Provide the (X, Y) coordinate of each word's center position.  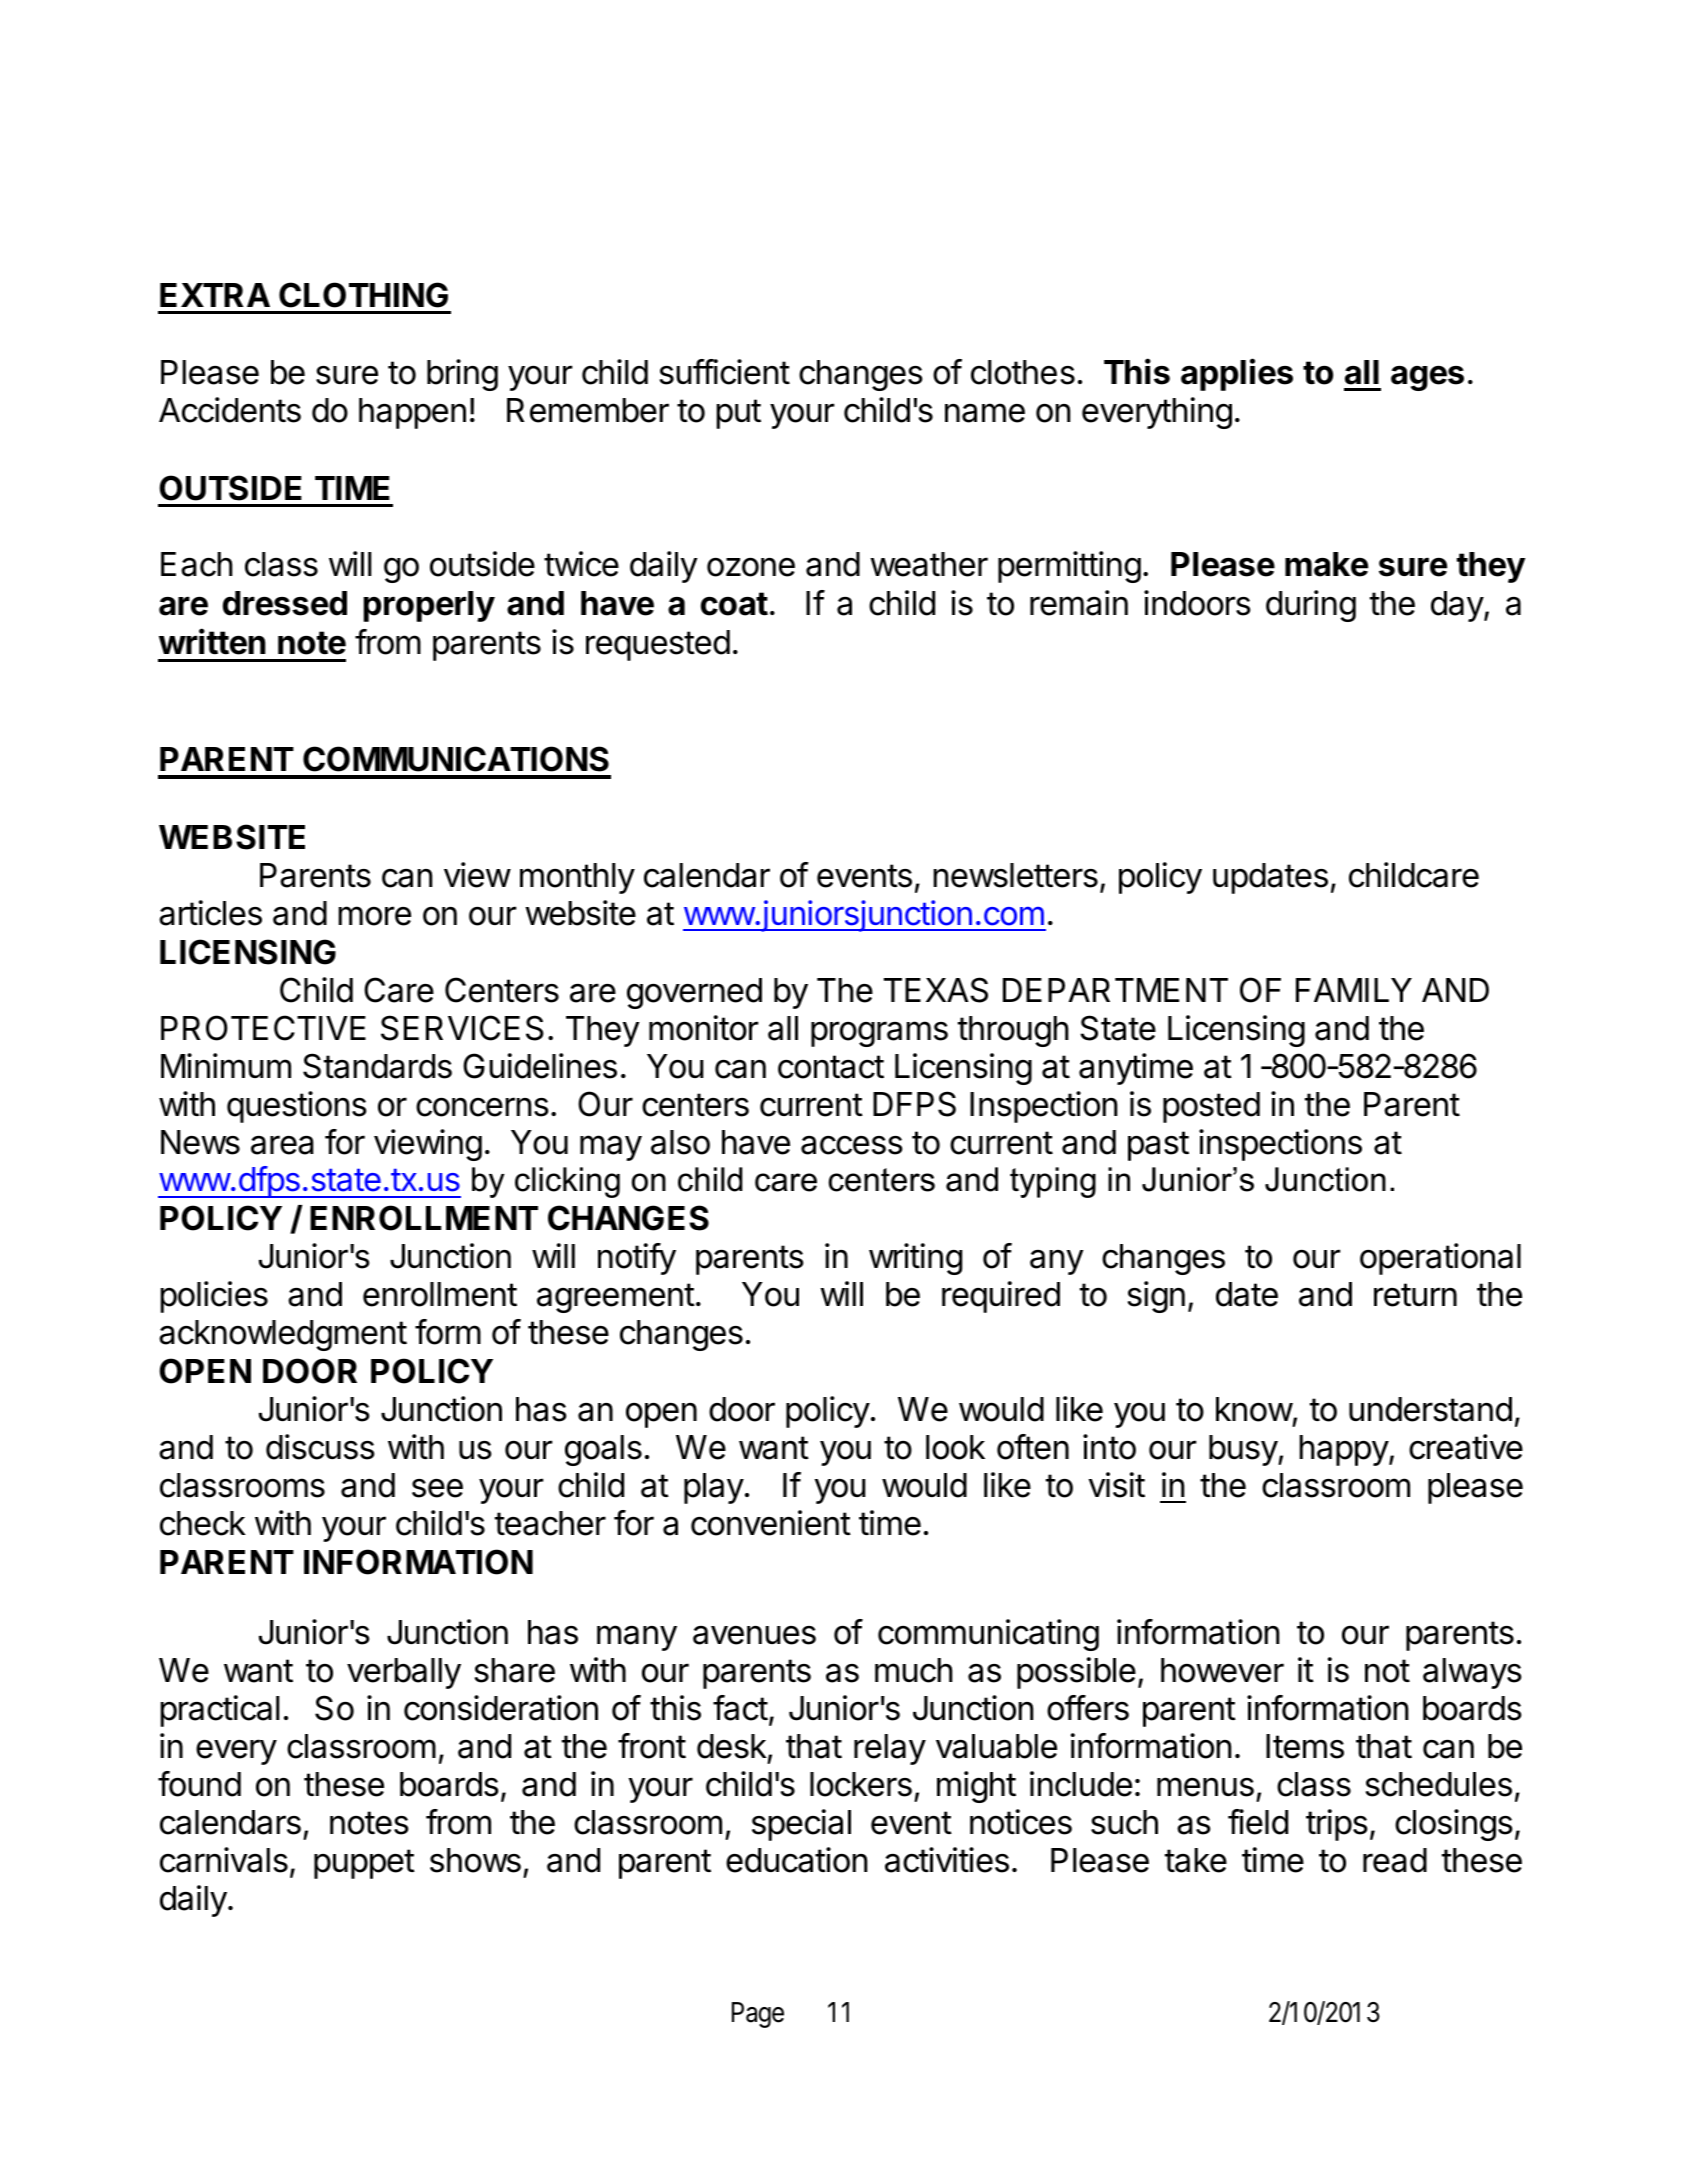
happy (1344, 1450)
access (852, 1145)
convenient (771, 1523)
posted (1211, 1107)
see (437, 1488)
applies (1237, 374)
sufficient (724, 372)
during (1311, 606)
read (1395, 1860)
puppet (364, 1864)
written (212, 642)
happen (412, 413)
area (282, 1145)
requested (658, 645)
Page (758, 2015)
